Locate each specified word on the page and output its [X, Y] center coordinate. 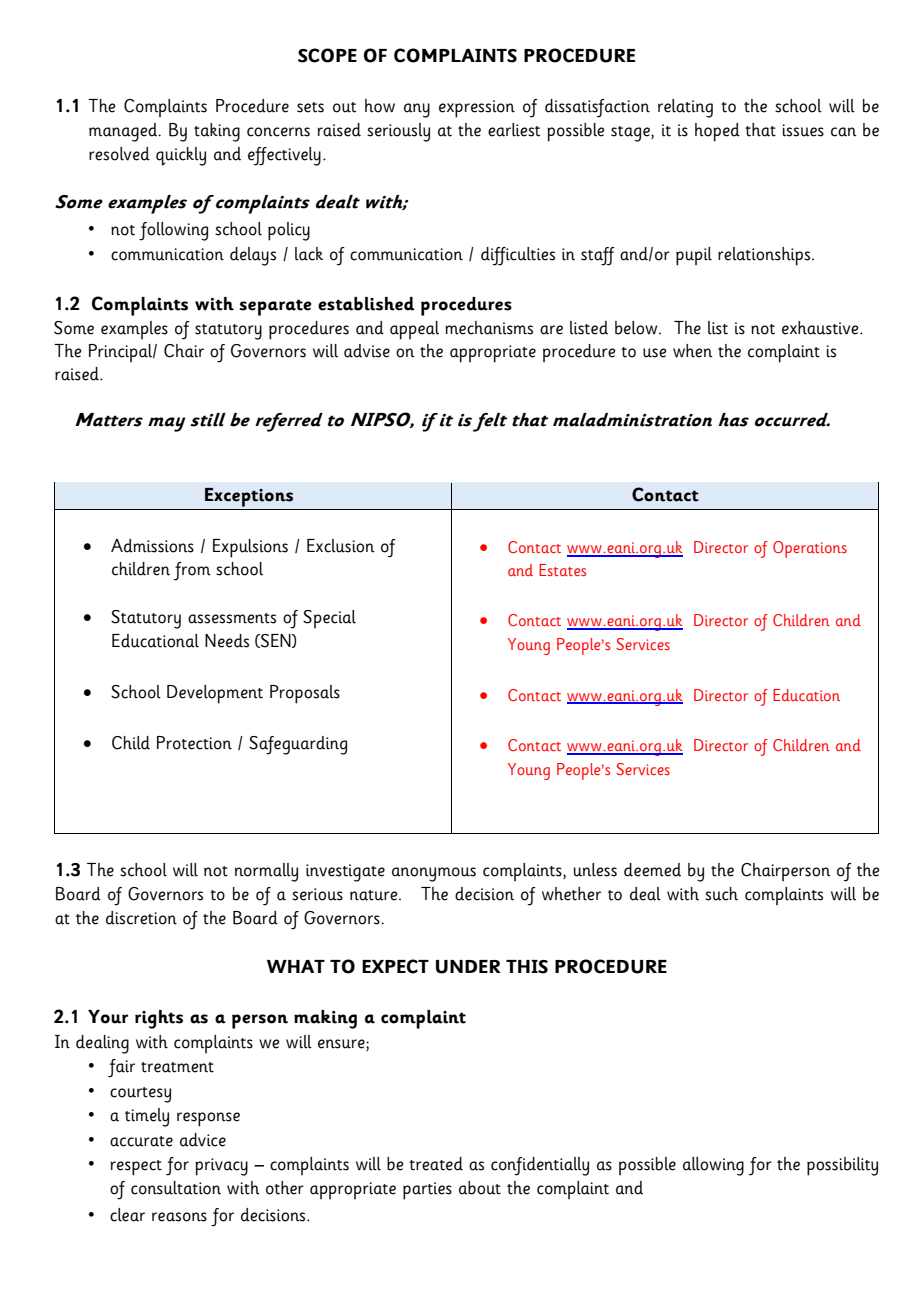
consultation [176, 1188]
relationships [765, 256]
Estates [562, 570]
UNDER [468, 967]
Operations [810, 549]
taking [217, 132]
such [721, 894]
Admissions [152, 546]
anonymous [434, 874]
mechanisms [489, 328]
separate [276, 307]
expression [477, 109]
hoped [717, 132]
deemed [652, 870]
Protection [194, 743]
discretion [141, 918]
